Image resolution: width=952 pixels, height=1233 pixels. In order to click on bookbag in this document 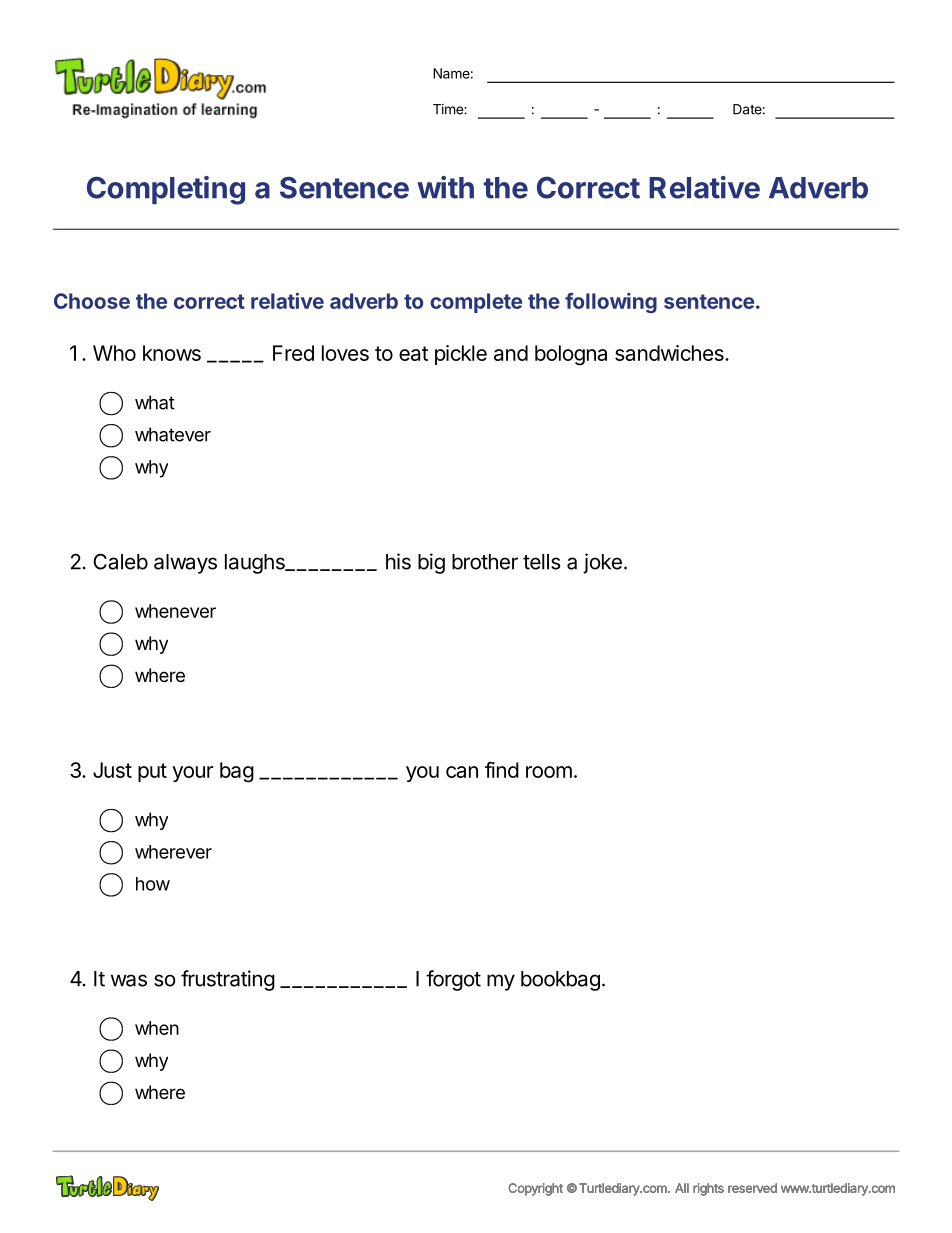, I will do `click(560, 981)`.
